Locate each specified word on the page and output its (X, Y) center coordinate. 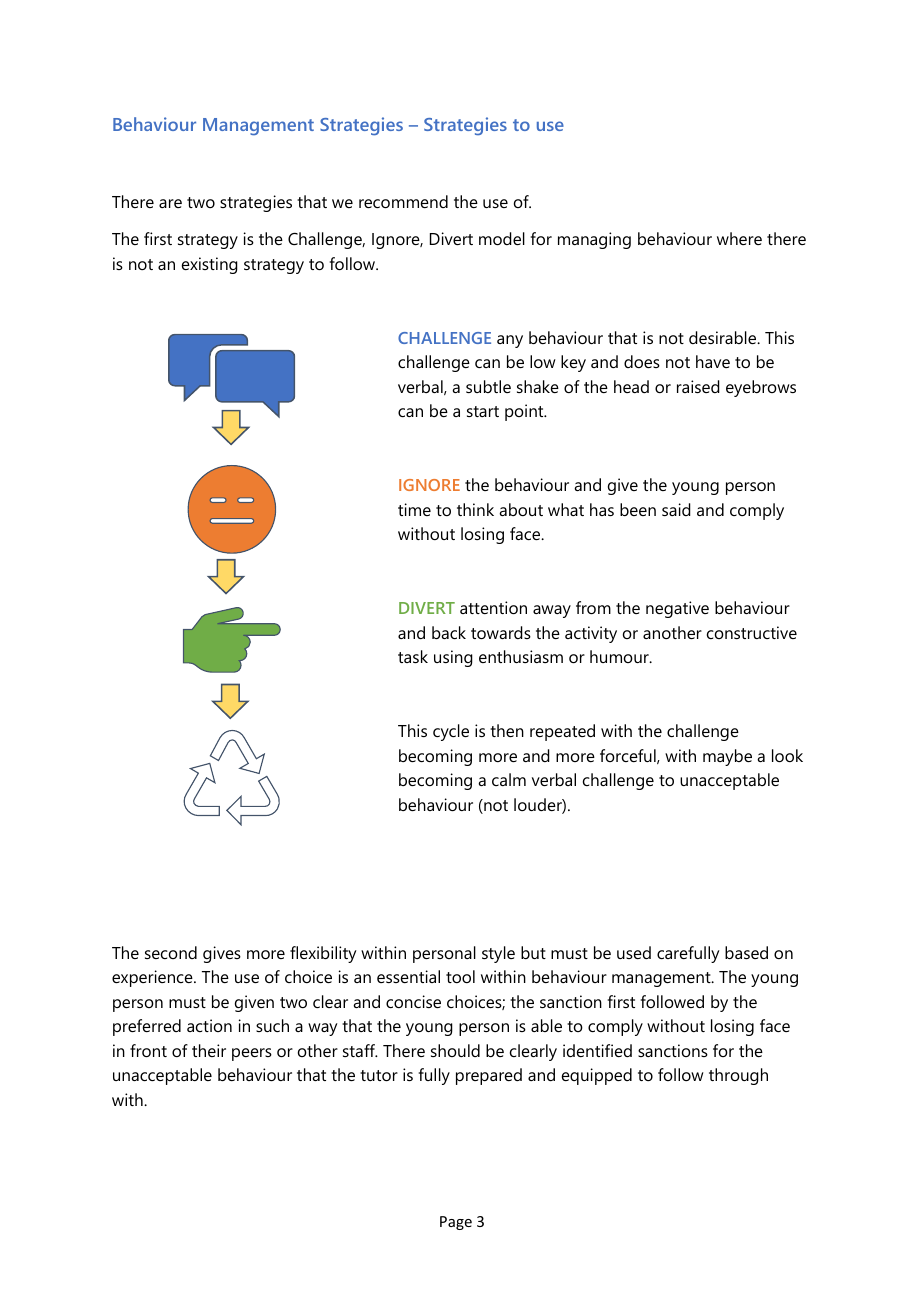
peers (252, 1054)
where (739, 238)
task (413, 656)
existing (210, 265)
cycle (451, 732)
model (502, 238)
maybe (727, 757)
